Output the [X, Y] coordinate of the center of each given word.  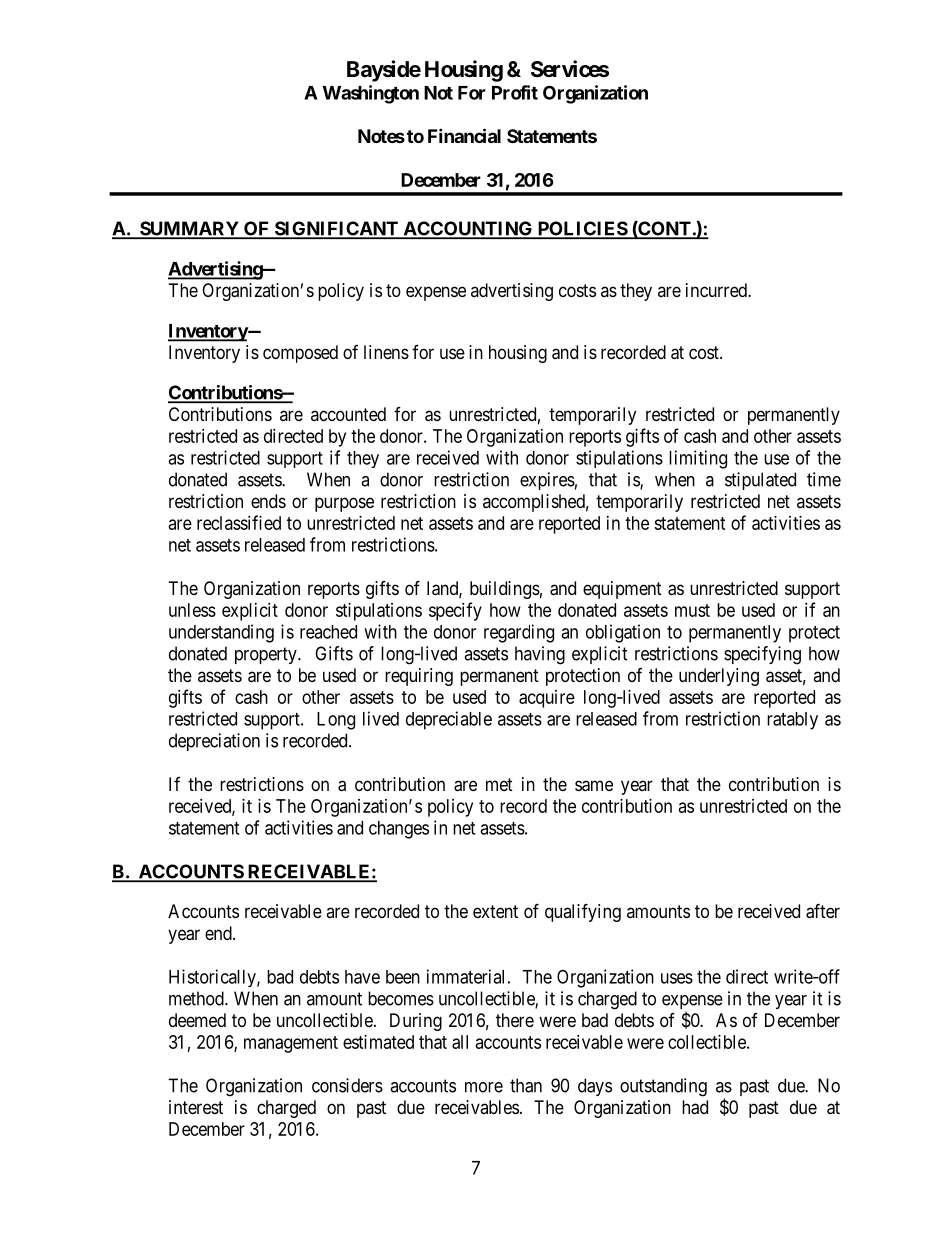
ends [268, 501]
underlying [719, 677]
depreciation [214, 742]
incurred [717, 290]
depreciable [449, 720]
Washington [371, 94]
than [526, 1085]
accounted [348, 414]
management [291, 1044]
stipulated [760, 481]
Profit [515, 92]
